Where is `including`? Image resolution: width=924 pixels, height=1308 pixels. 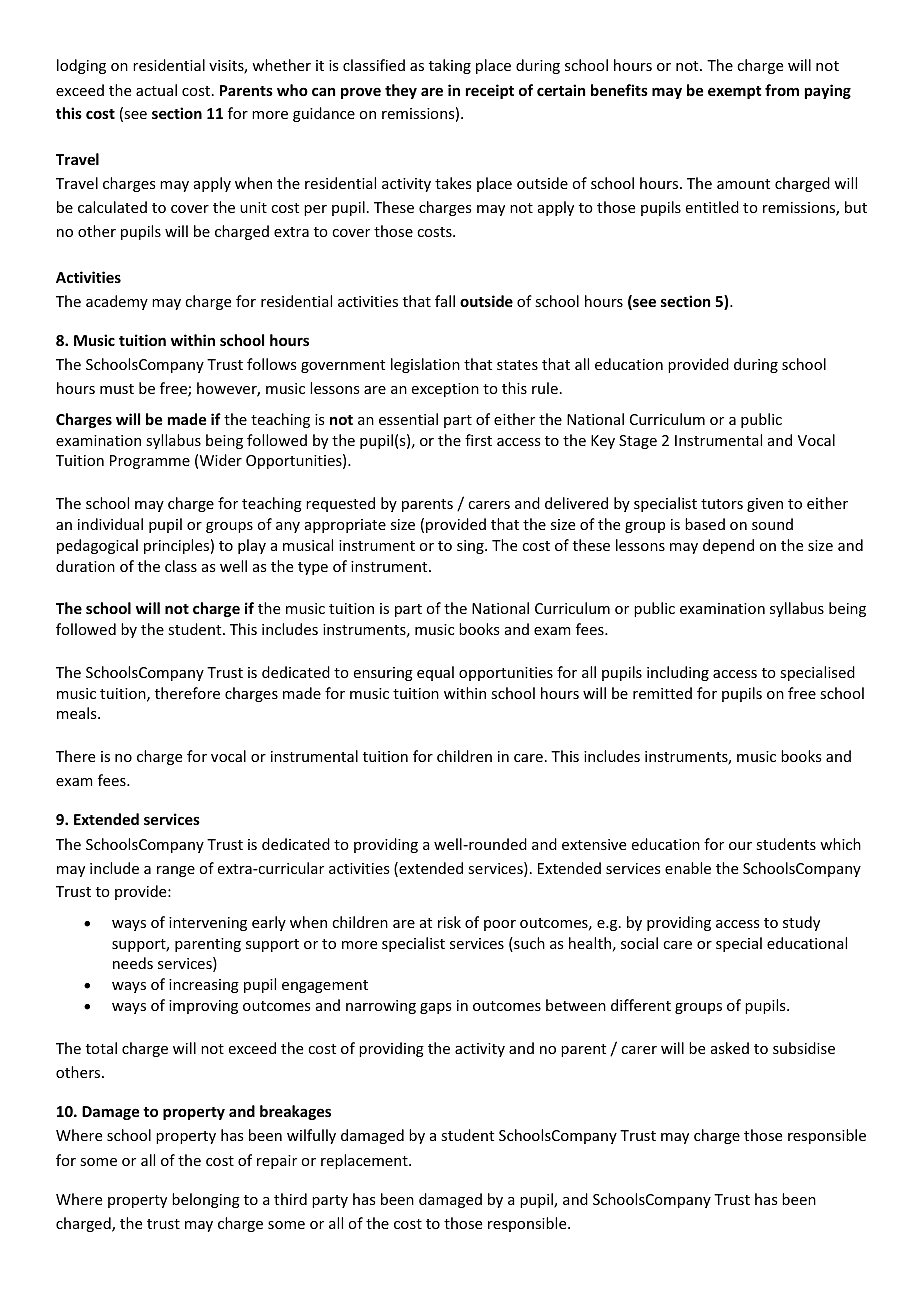
including is located at coordinates (678, 673).
